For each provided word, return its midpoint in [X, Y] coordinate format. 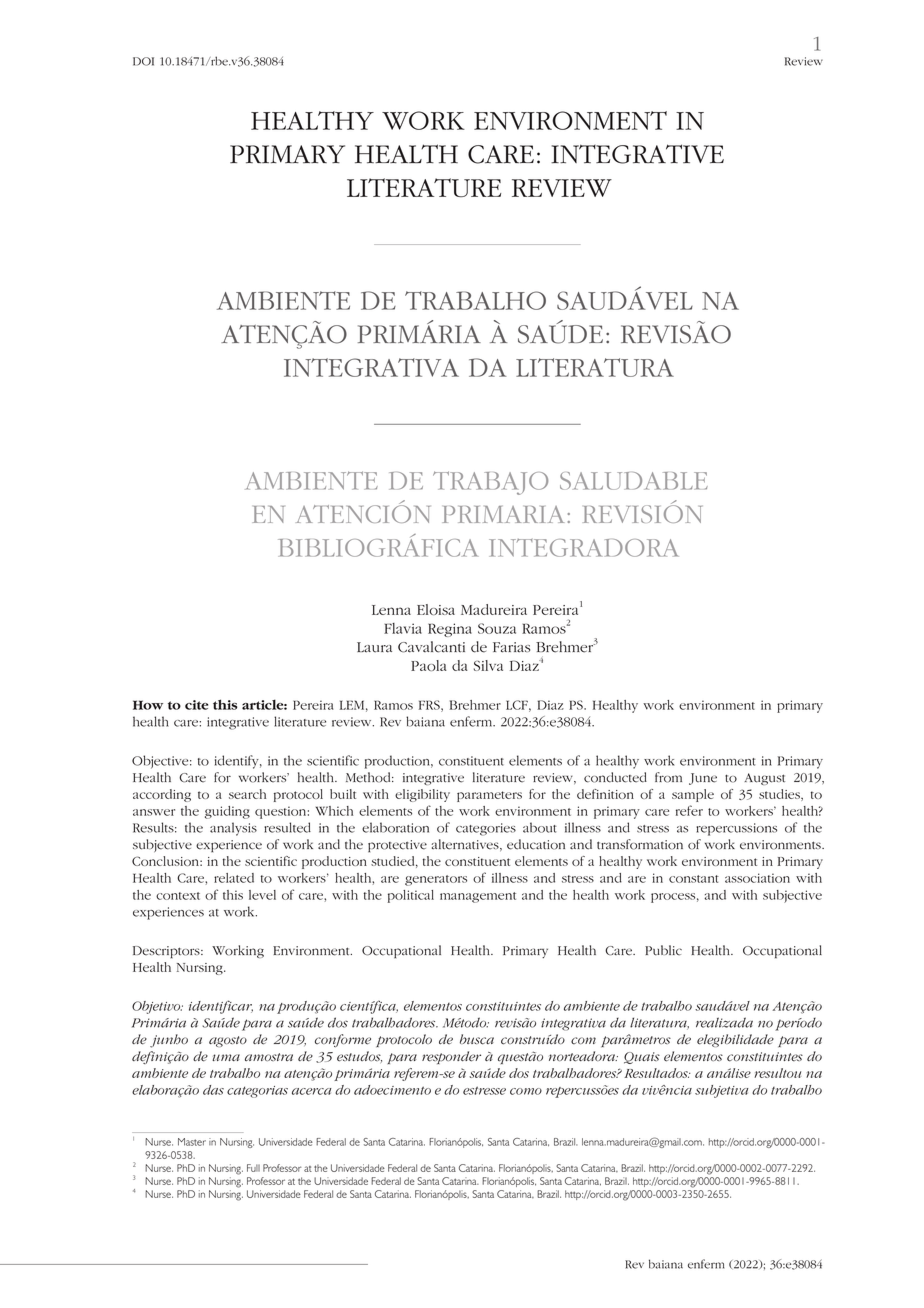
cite [196, 705]
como [526, 1091]
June [703, 779]
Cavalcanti [431, 647]
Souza [497, 628]
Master [192, 1142]
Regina [450, 630]
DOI [143, 61]
